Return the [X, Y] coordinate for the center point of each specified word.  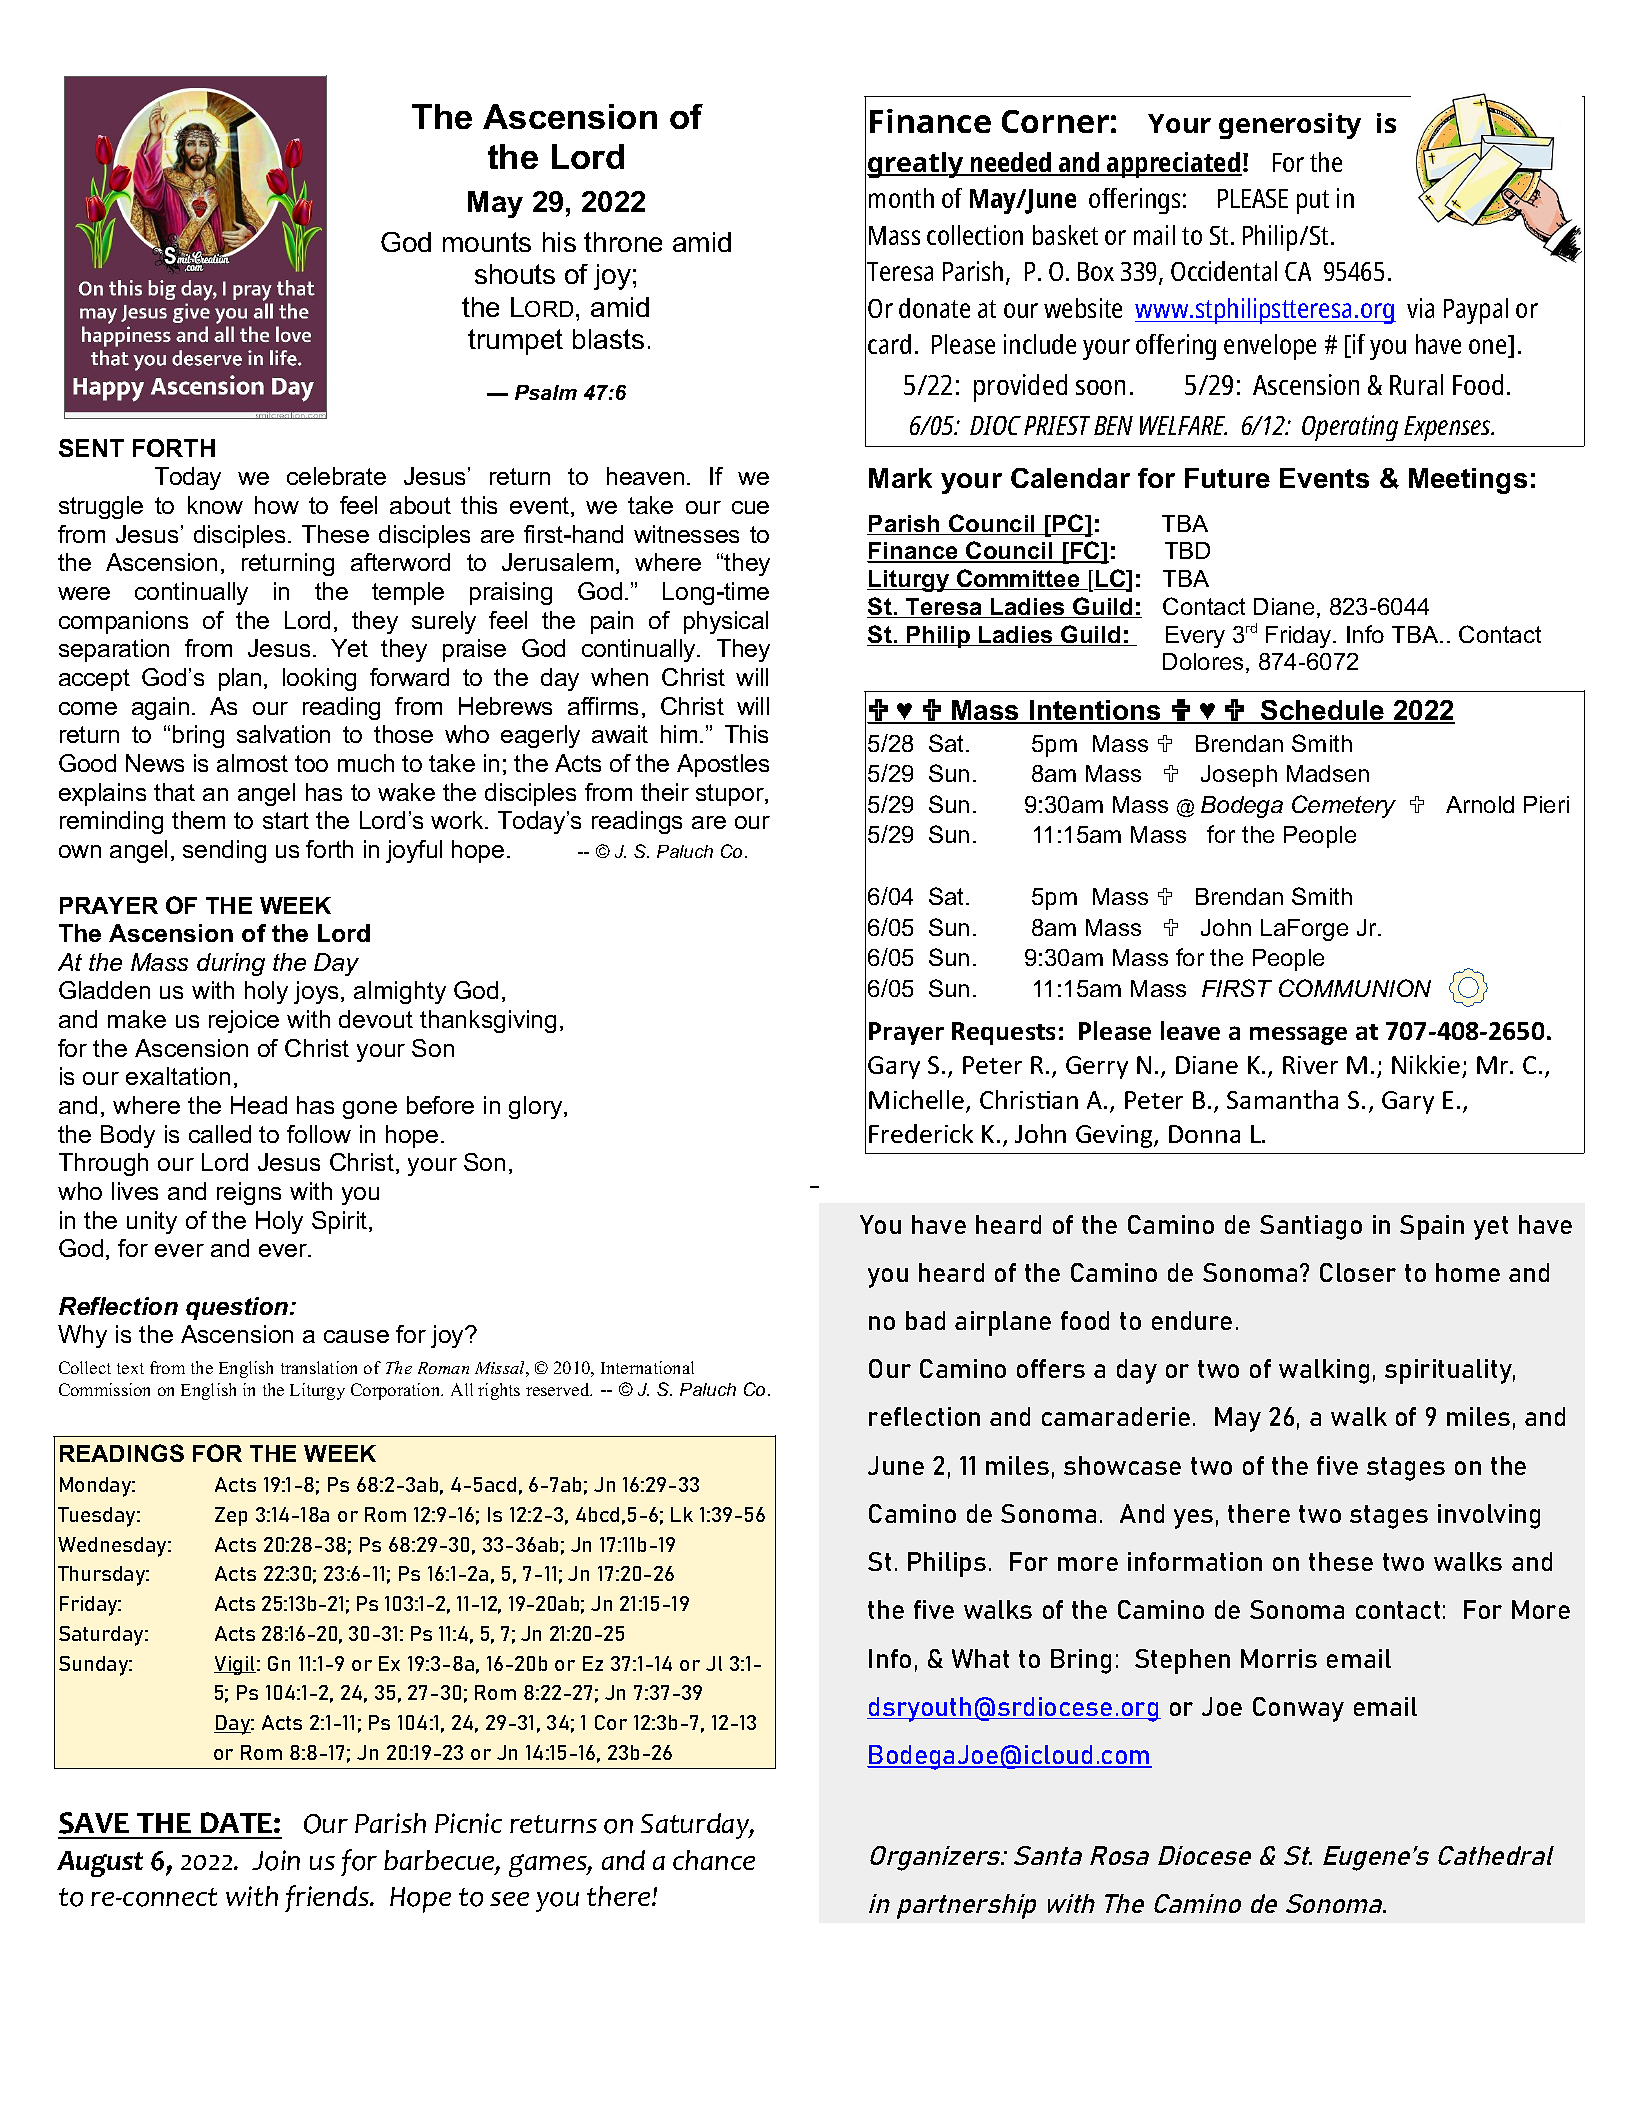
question [238, 1308]
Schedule [1323, 711]
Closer [1358, 1272]
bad [925, 1320]
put [1313, 202]
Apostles [723, 765]
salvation [283, 734]
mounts [487, 242]
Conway [1298, 1709]
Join [276, 1860]
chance [714, 1860]
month [901, 198]
